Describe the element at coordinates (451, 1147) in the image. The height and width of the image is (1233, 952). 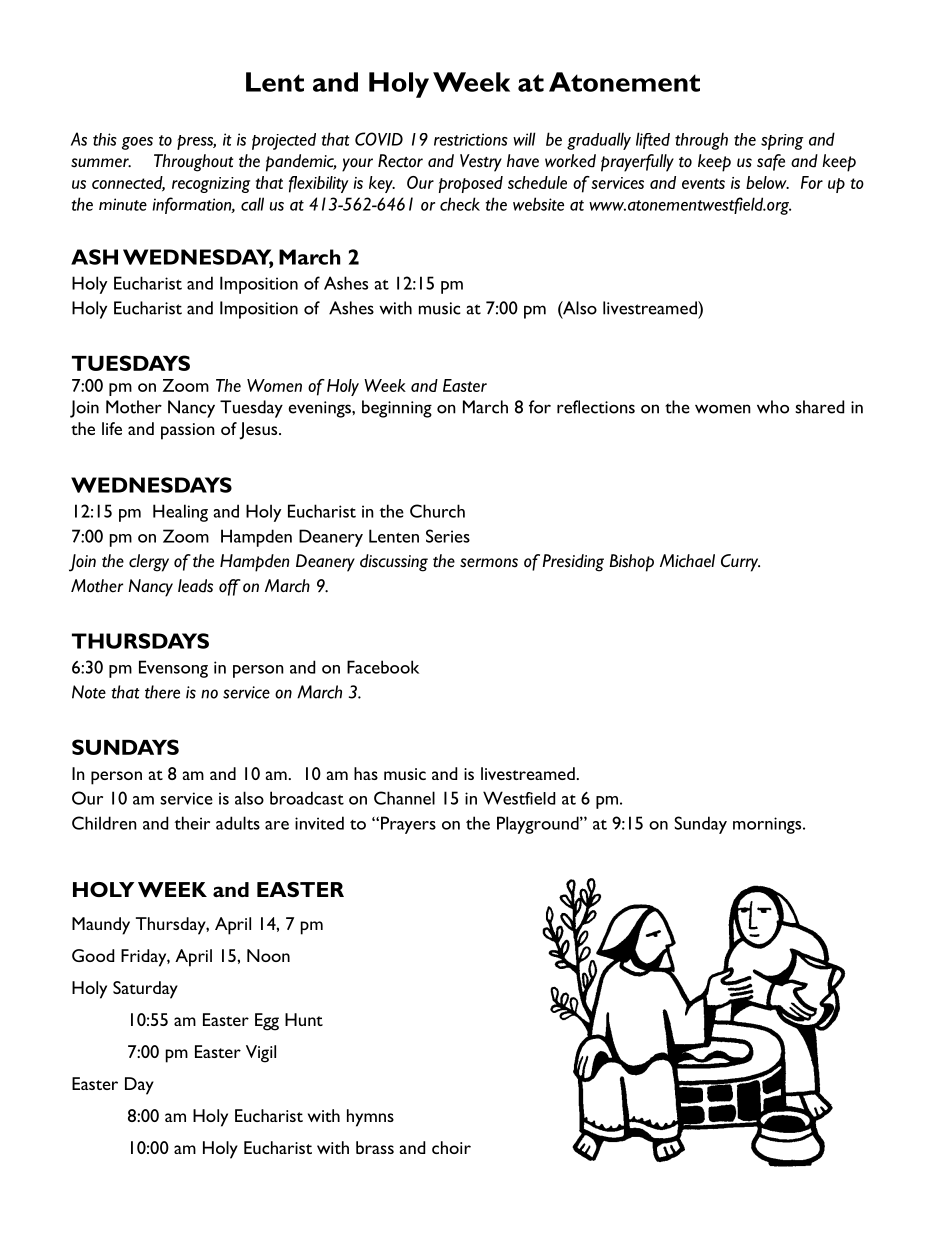
I see `choir` at that location.
